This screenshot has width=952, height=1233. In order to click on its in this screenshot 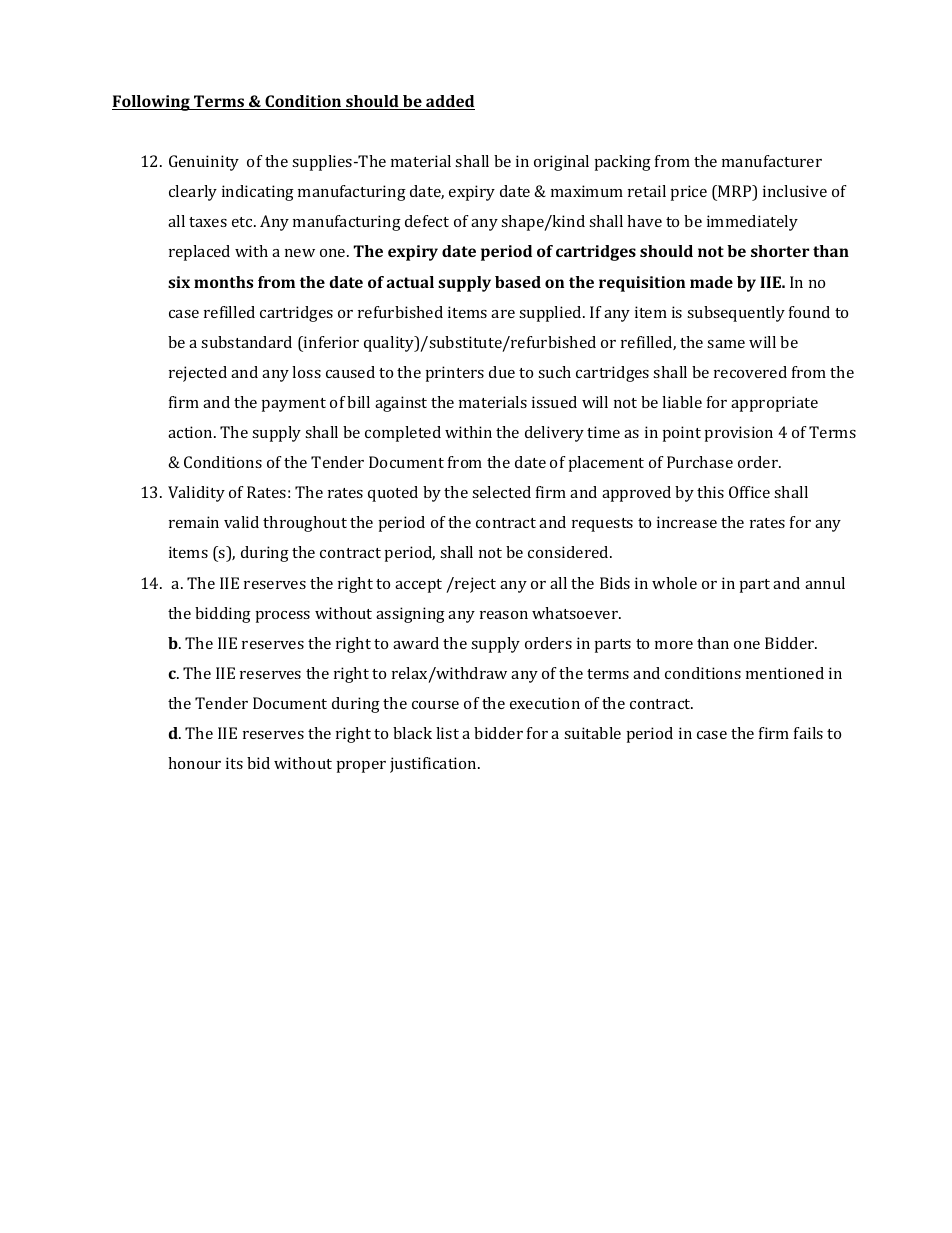, I will do `click(234, 763)`.
